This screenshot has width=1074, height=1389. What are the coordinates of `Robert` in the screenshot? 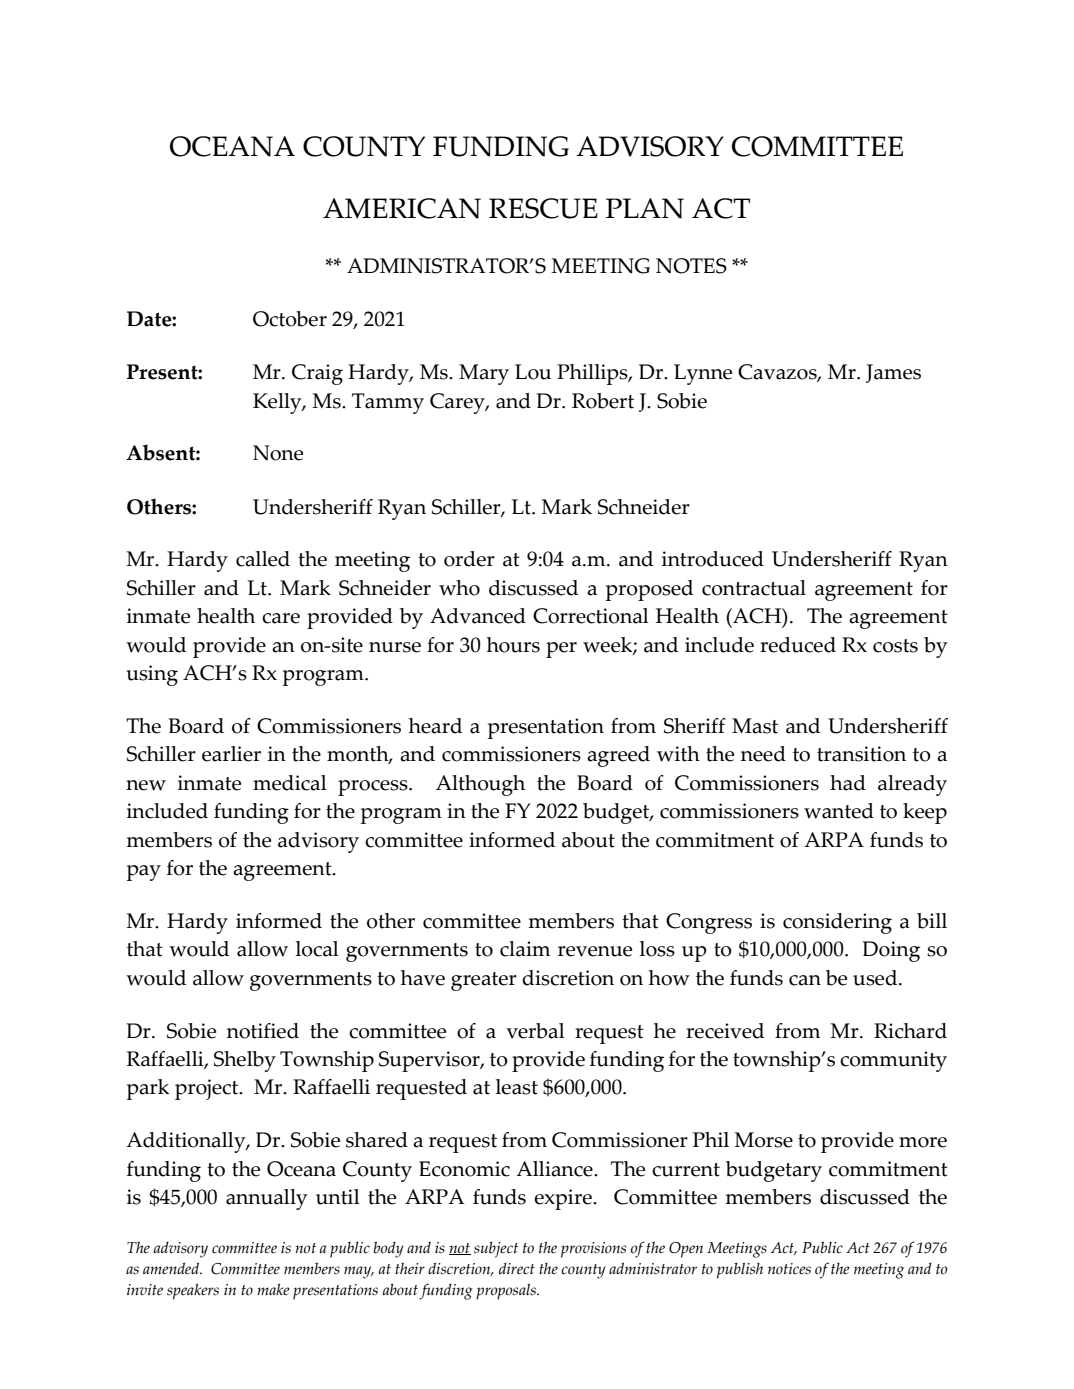 It's located at (603, 401).
